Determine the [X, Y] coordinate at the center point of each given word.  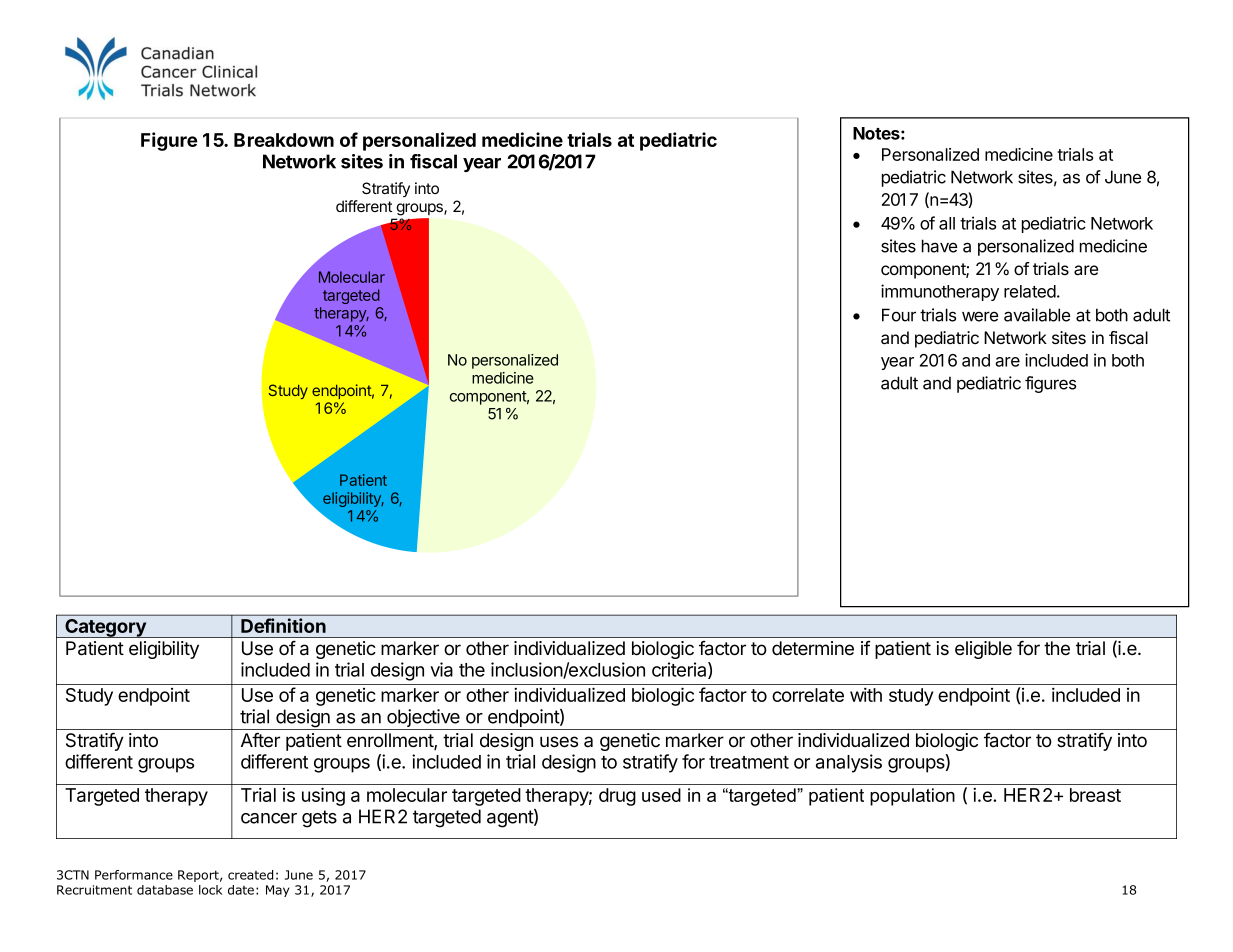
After [260, 740]
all [947, 223]
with [866, 694]
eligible [983, 650]
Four [899, 315]
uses [559, 742]
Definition [283, 625]
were [980, 316]
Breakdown [284, 140]
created [250, 875]
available [1037, 315]
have [939, 246]
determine [813, 648]
